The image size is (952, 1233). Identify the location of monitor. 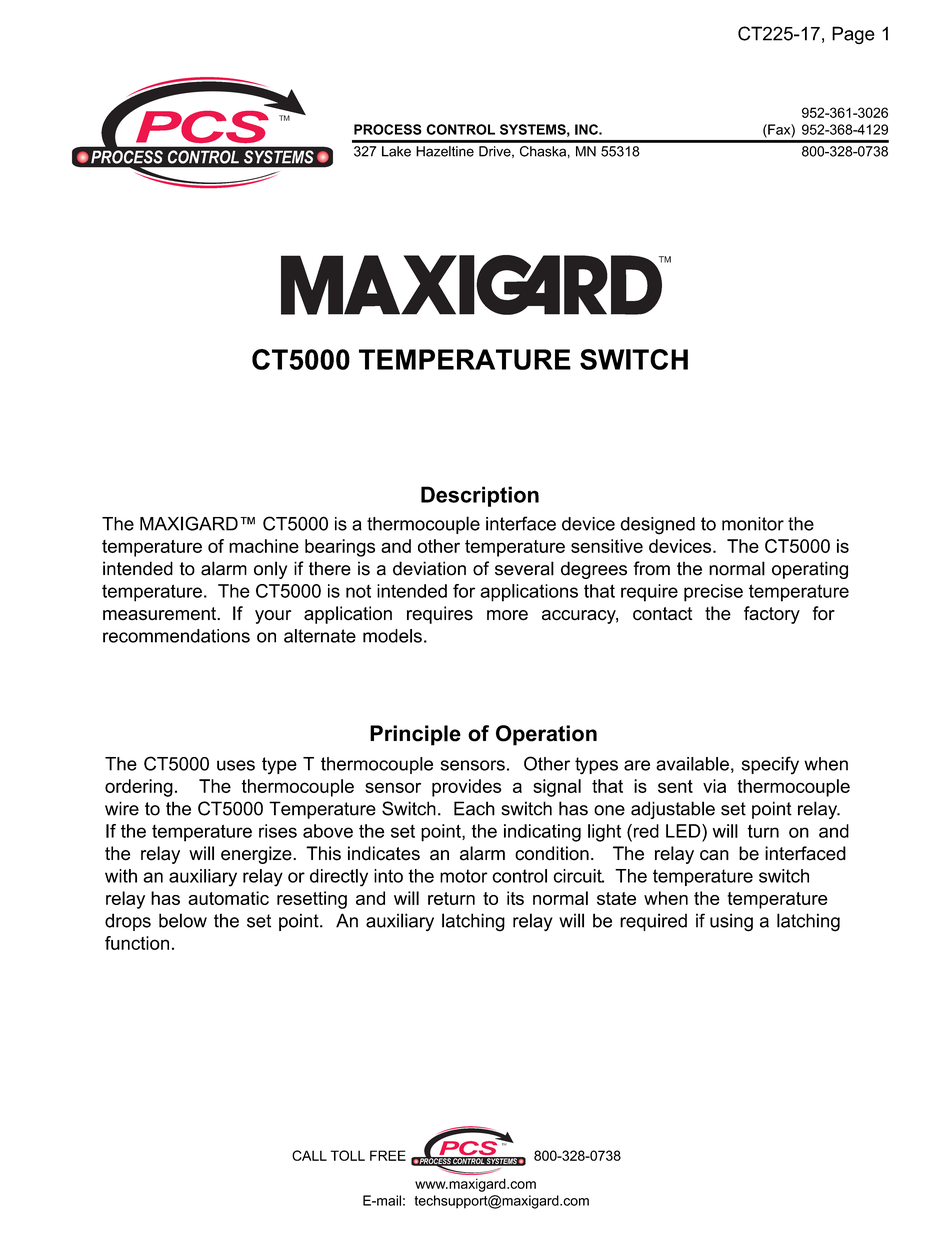
(753, 524).
